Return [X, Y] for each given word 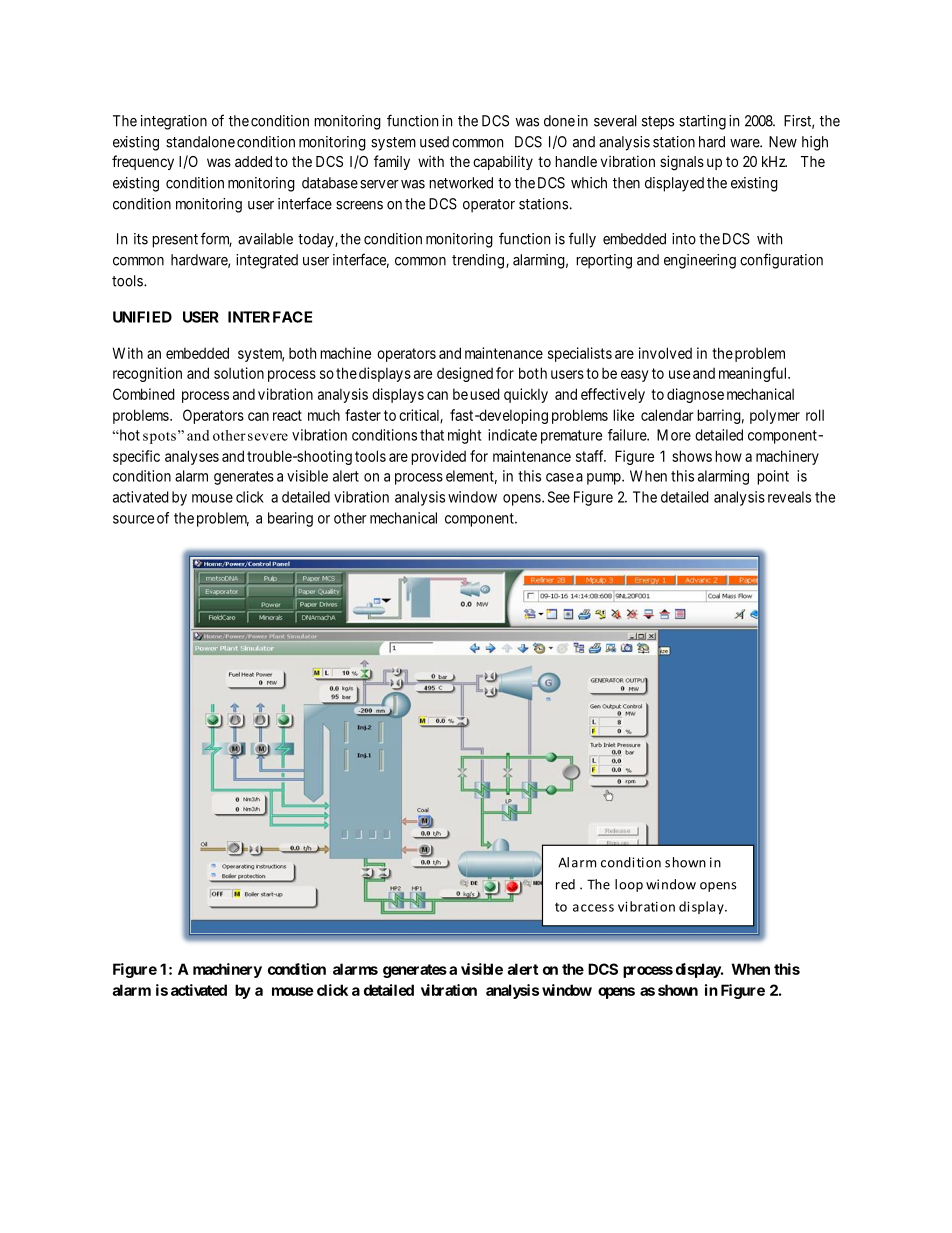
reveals [789, 497]
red [565, 884]
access [593, 908]
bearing [290, 519]
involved [665, 353]
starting [702, 122]
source [133, 519]
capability [503, 162]
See [559, 497]
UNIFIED [142, 317]
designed [465, 374]
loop [629, 885]
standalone [200, 142]
